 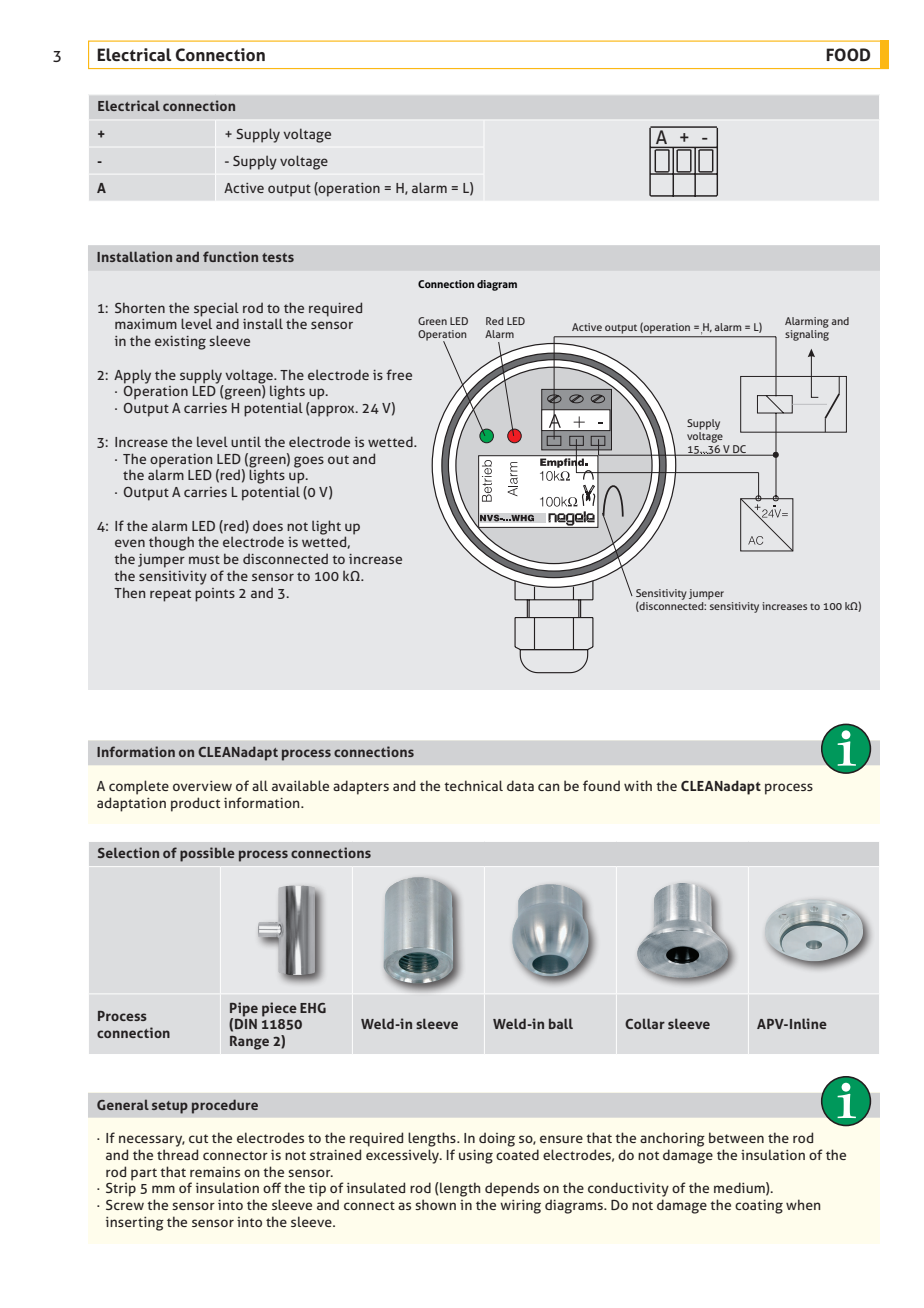 What do you see at coordinates (638, 785) in the screenshot?
I see `with` at bounding box center [638, 785].
